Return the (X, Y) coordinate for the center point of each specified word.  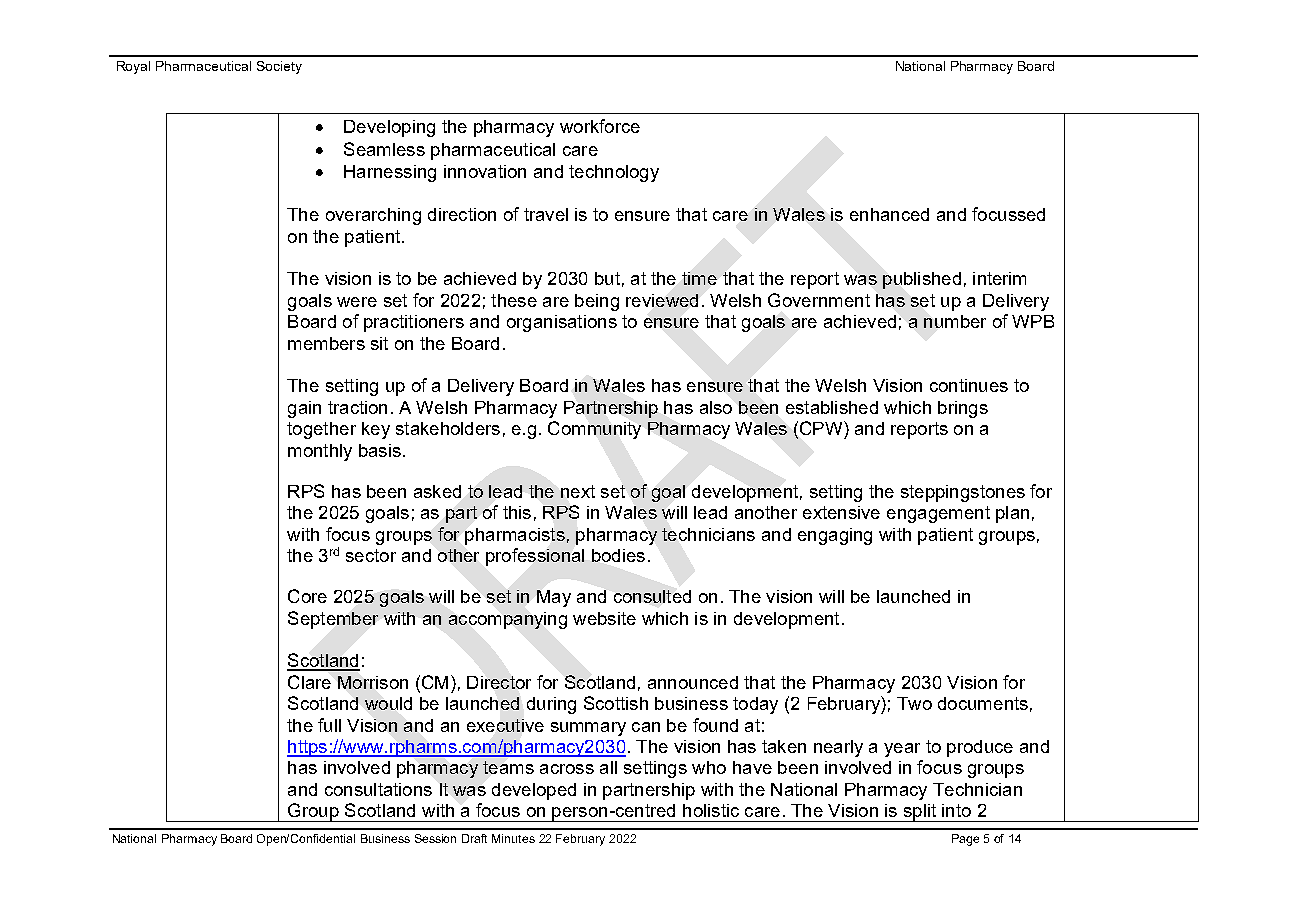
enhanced (889, 214)
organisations (562, 323)
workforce (600, 126)
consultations (378, 789)
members (326, 343)
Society (279, 67)
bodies (618, 555)
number (955, 321)
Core (307, 596)
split (919, 813)
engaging (835, 536)
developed (534, 791)
